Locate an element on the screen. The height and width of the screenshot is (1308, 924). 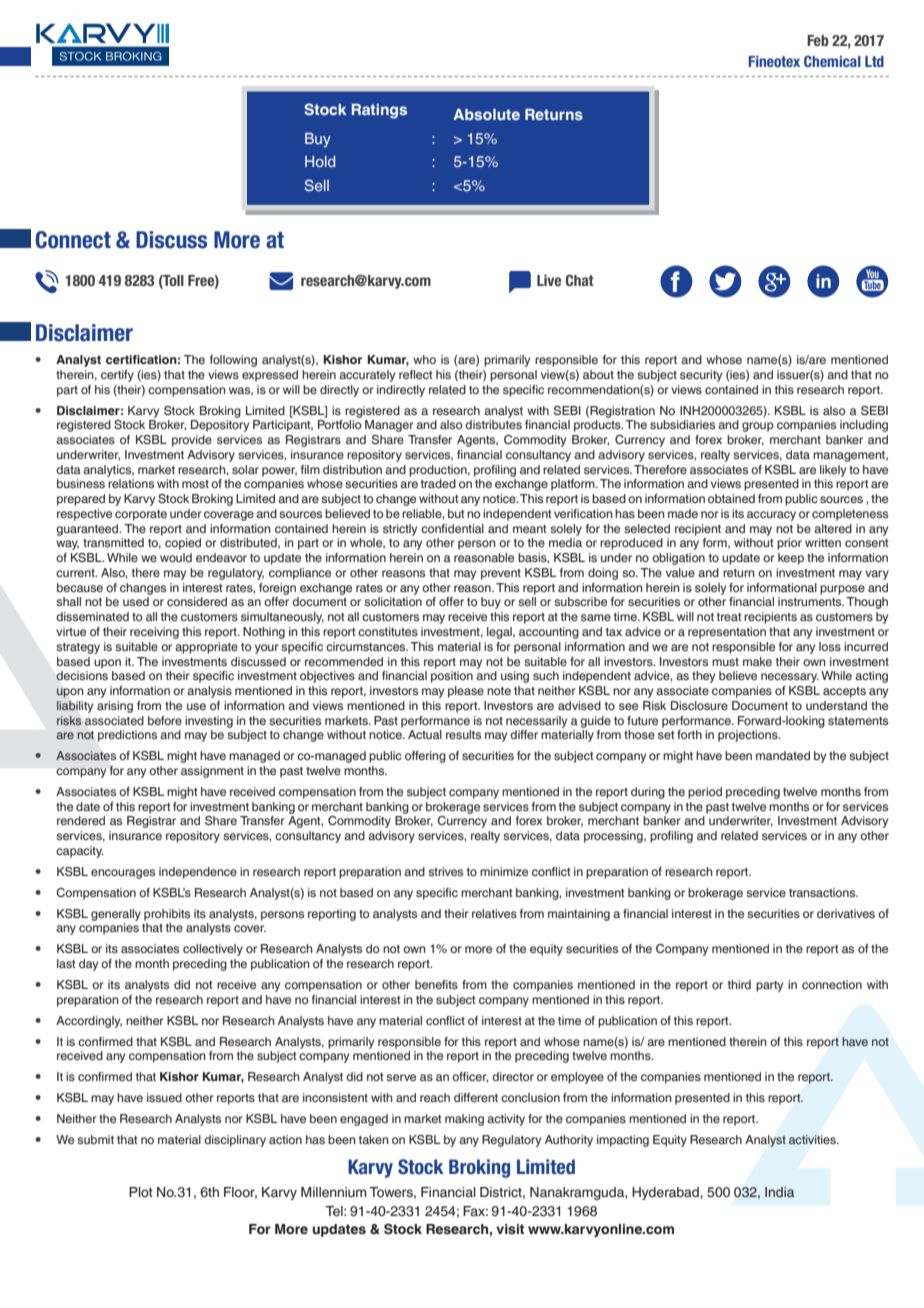
Hold is located at coordinates (320, 161).
